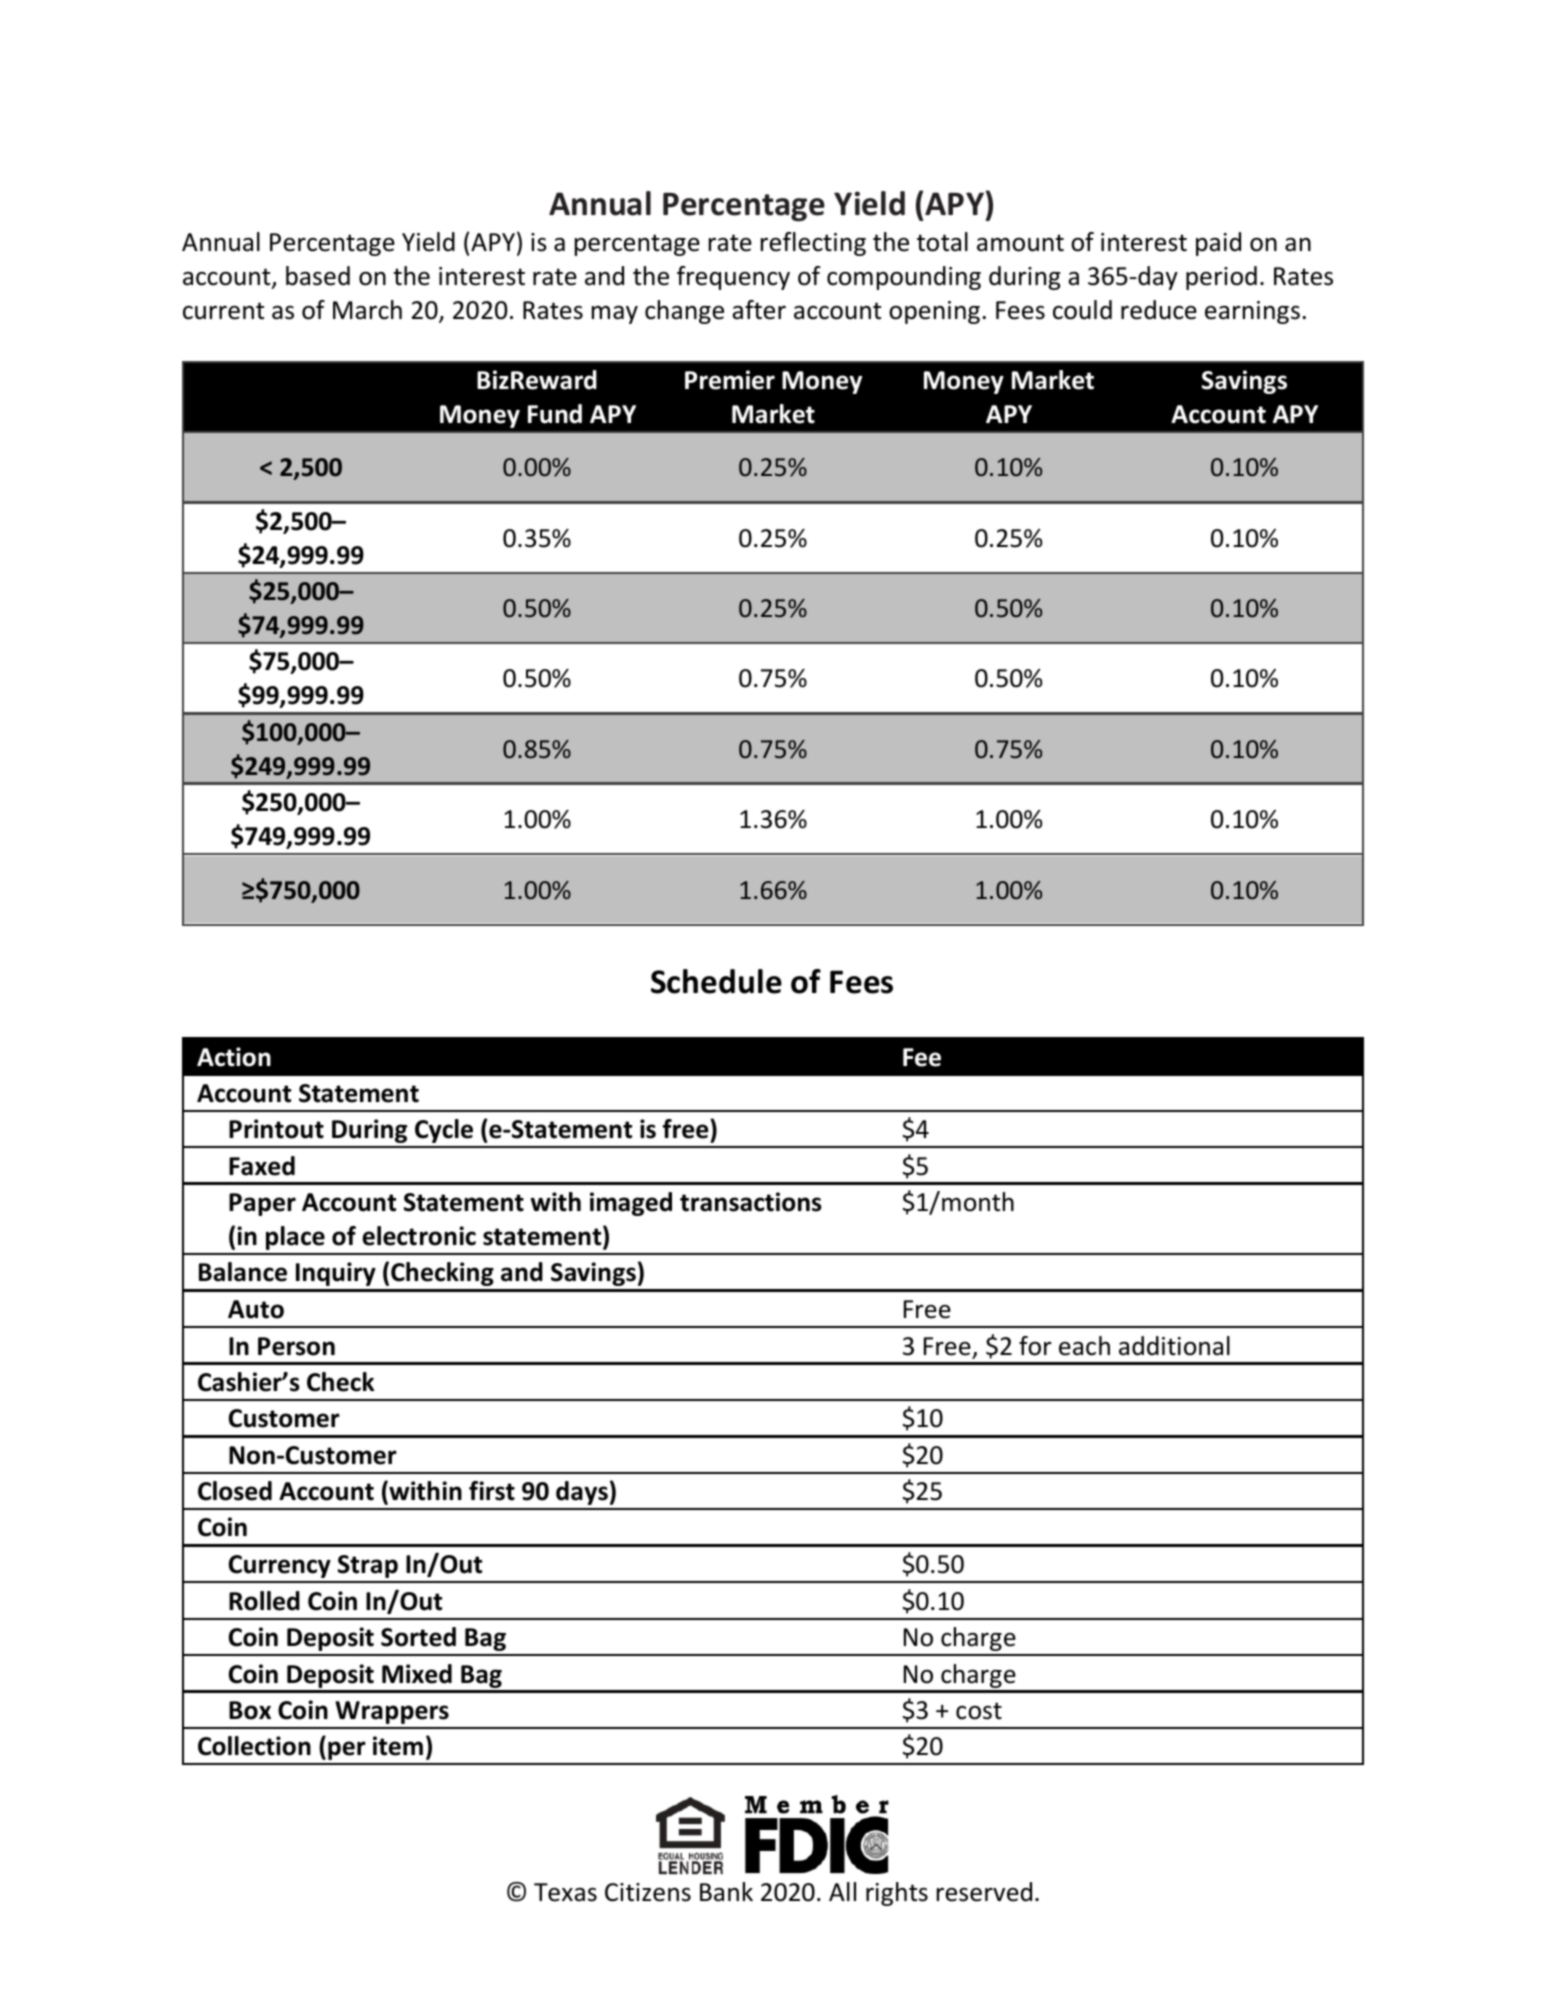 The height and width of the screenshot is (2000, 1546). Describe the element at coordinates (1084, 1346) in the screenshot. I see `each` at that location.
